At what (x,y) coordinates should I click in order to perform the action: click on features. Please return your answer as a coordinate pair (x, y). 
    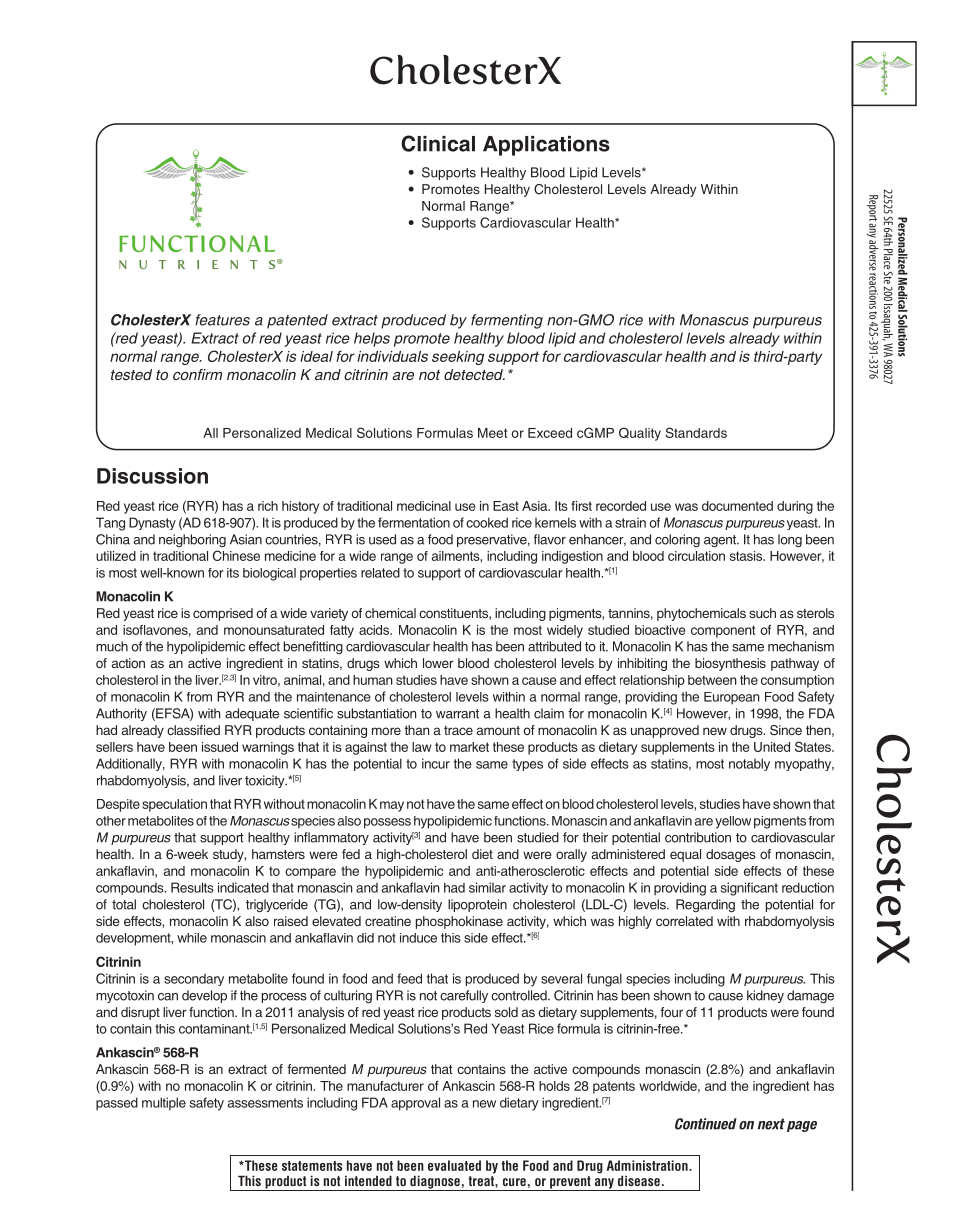
    Looking at the image, I should click on (222, 320).
